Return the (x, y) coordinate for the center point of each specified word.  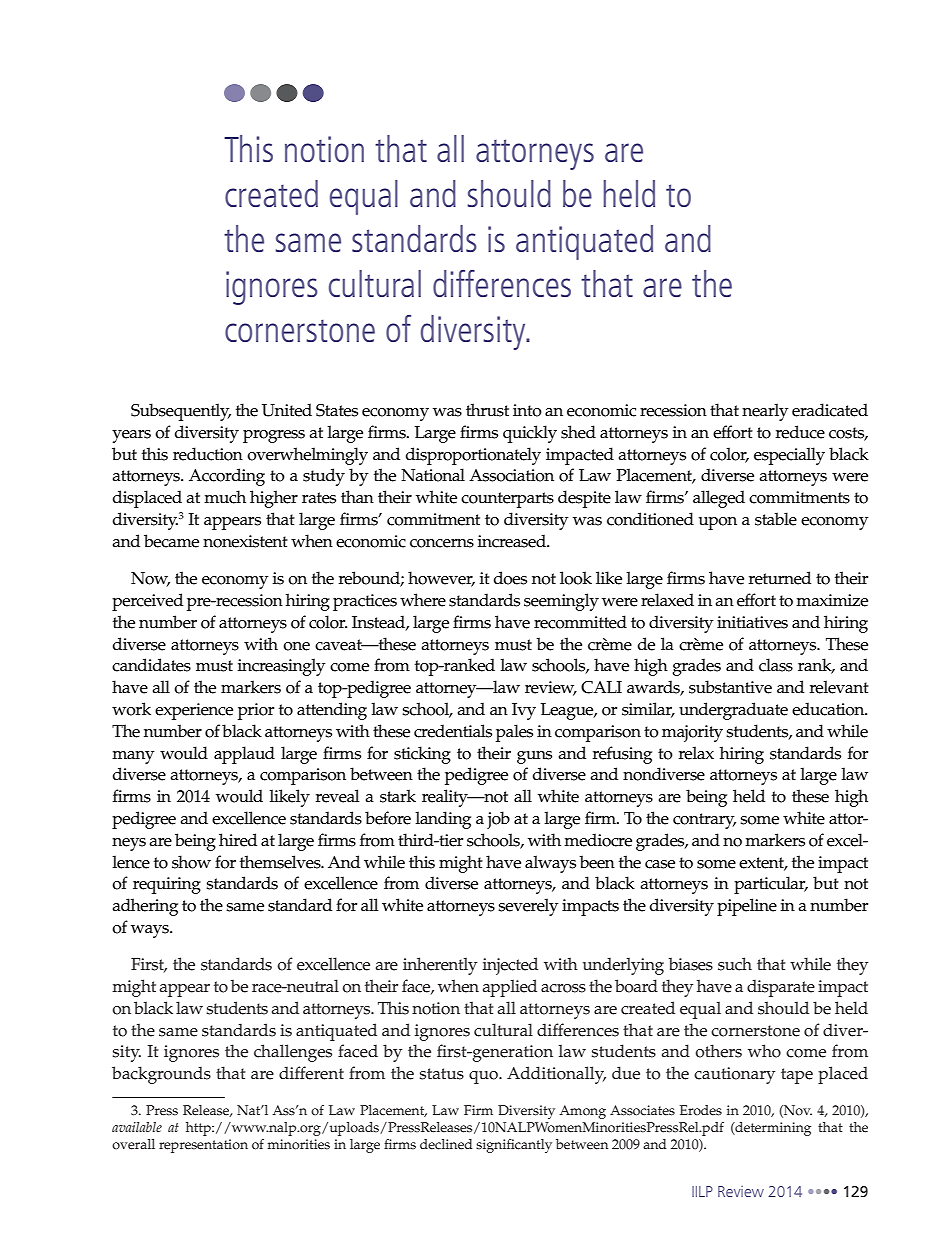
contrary (704, 821)
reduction (208, 454)
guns (534, 757)
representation (203, 1146)
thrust (487, 410)
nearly (765, 412)
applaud (244, 755)
